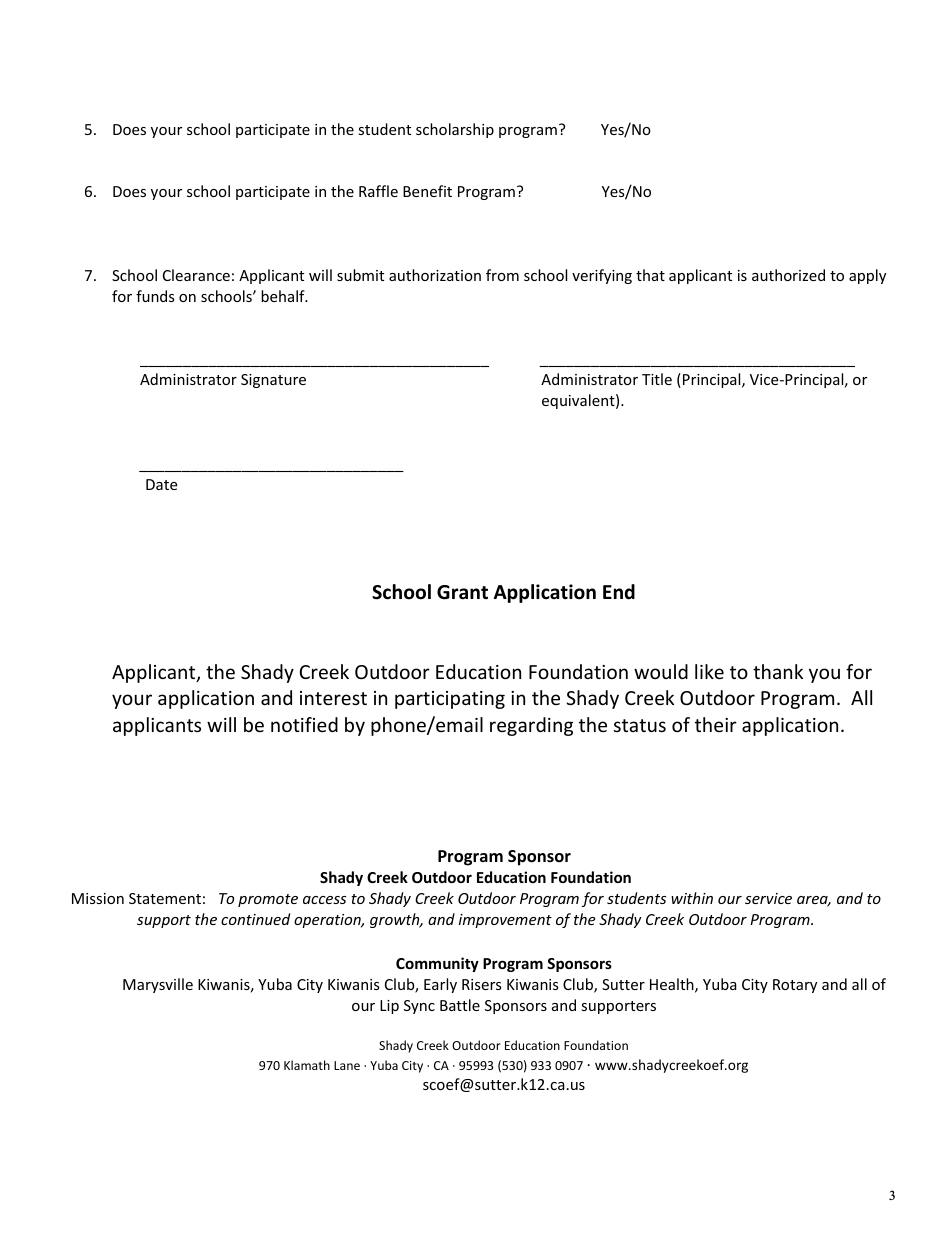 This screenshot has height=1233, width=952. Describe the element at coordinates (304, 724) in the screenshot. I see `notified` at that location.
